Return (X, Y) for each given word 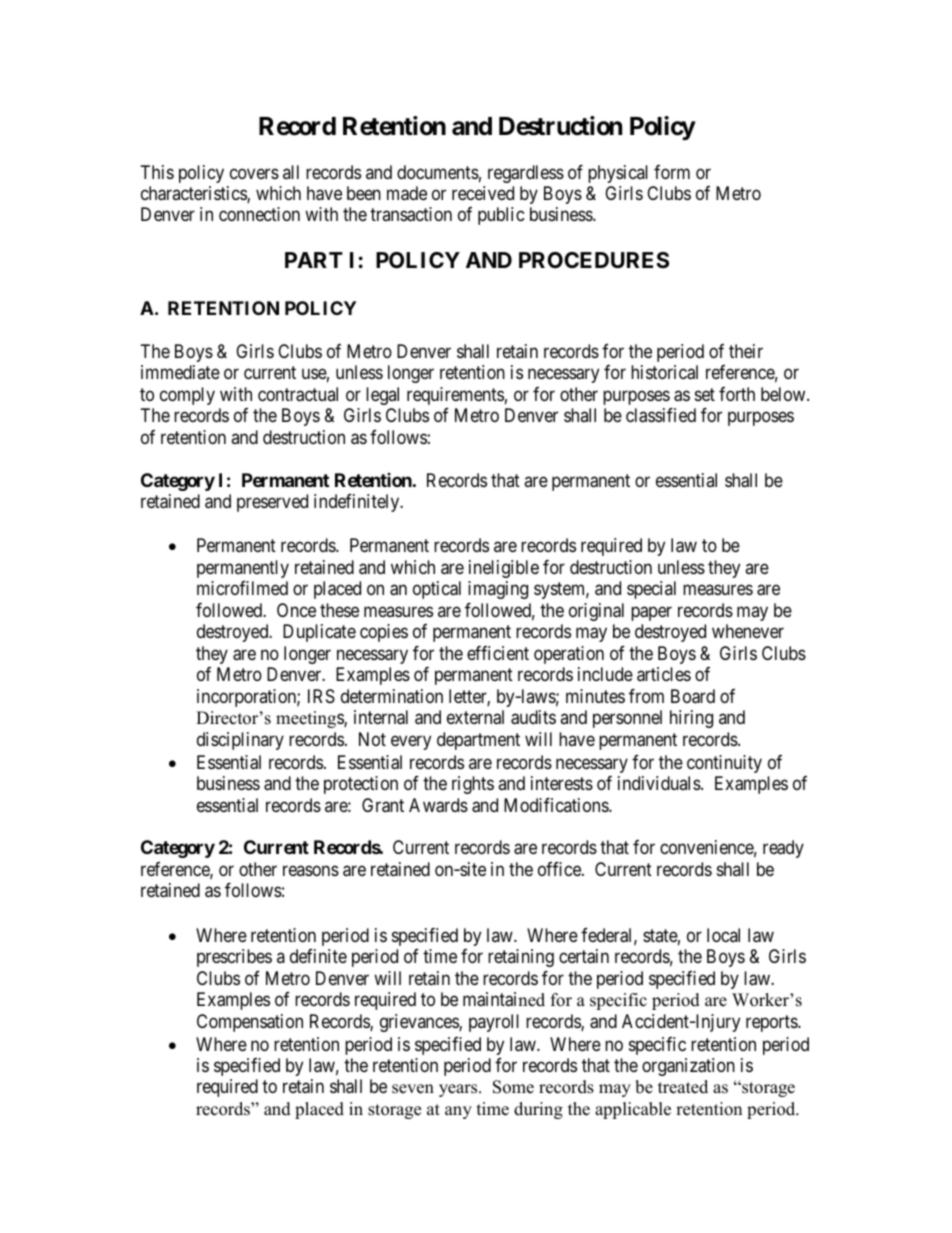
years (459, 1090)
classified (661, 415)
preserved (272, 503)
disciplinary (240, 741)
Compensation (250, 1023)
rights (473, 785)
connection (259, 214)
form (672, 172)
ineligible (504, 569)
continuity (724, 764)
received (483, 193)
